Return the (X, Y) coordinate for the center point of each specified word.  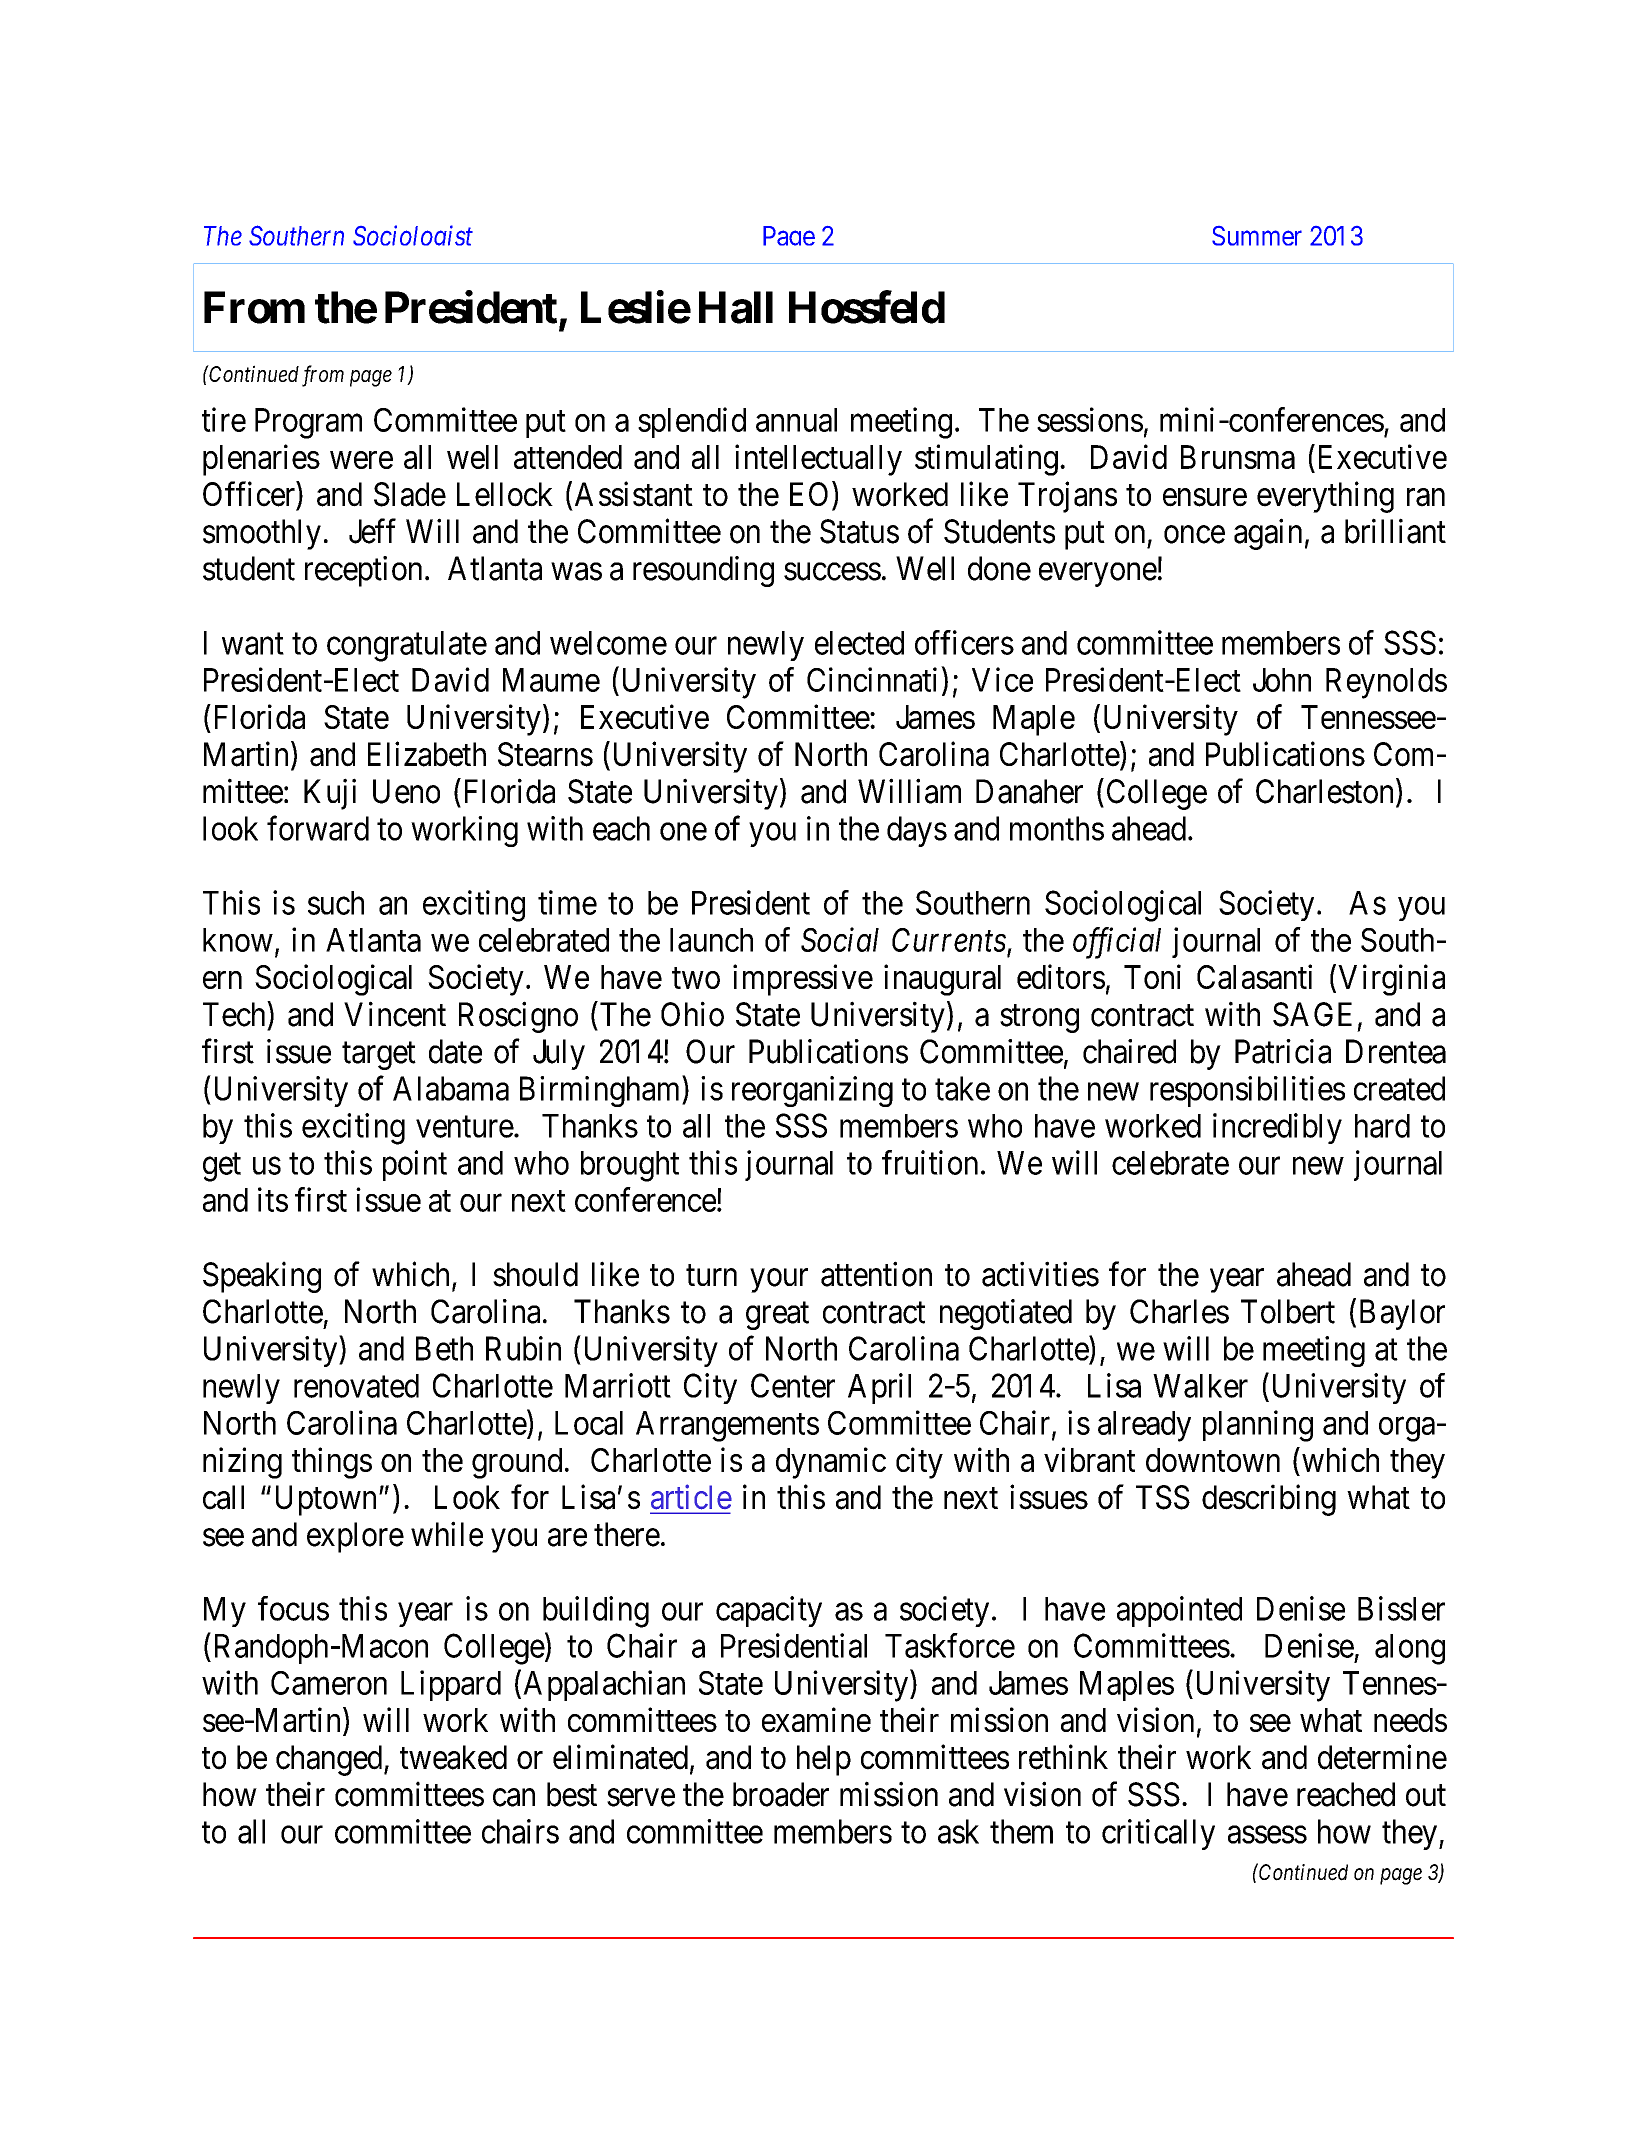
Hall (736, 307)
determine (1382, 1757)
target (379, 1056)
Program (308, 423)
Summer (1257, 236)
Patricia (1283, 1051)
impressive (803, 980)
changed (330, 1760)
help (824, 1760)
